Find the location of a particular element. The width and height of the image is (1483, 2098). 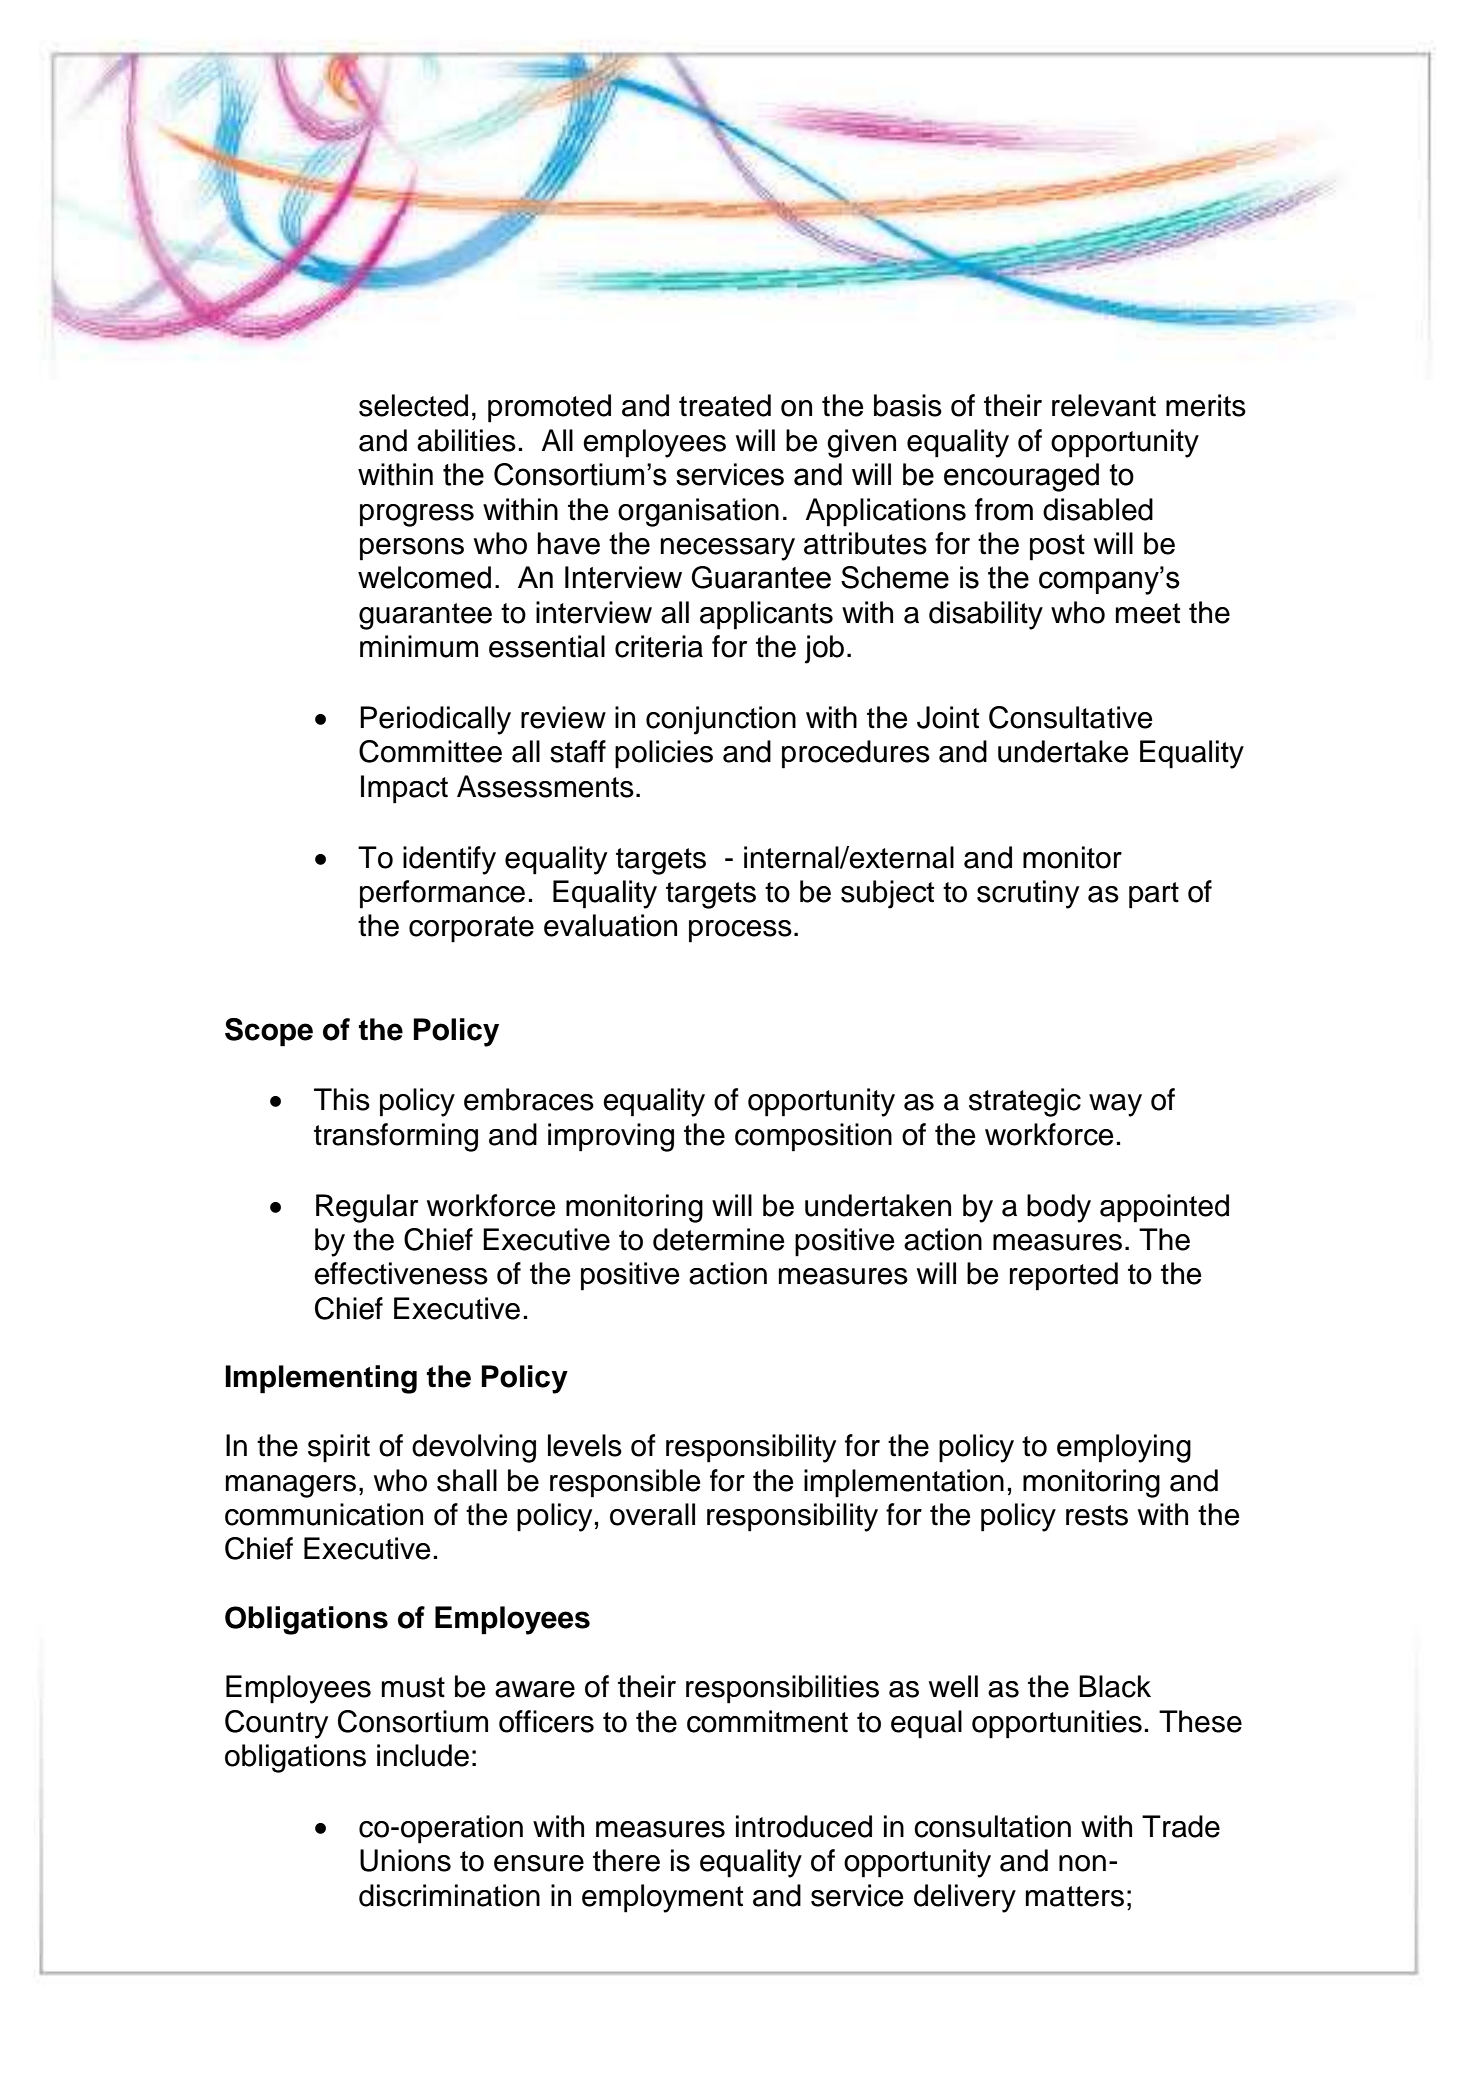

introduced is located at coordinates (804, 1826).
